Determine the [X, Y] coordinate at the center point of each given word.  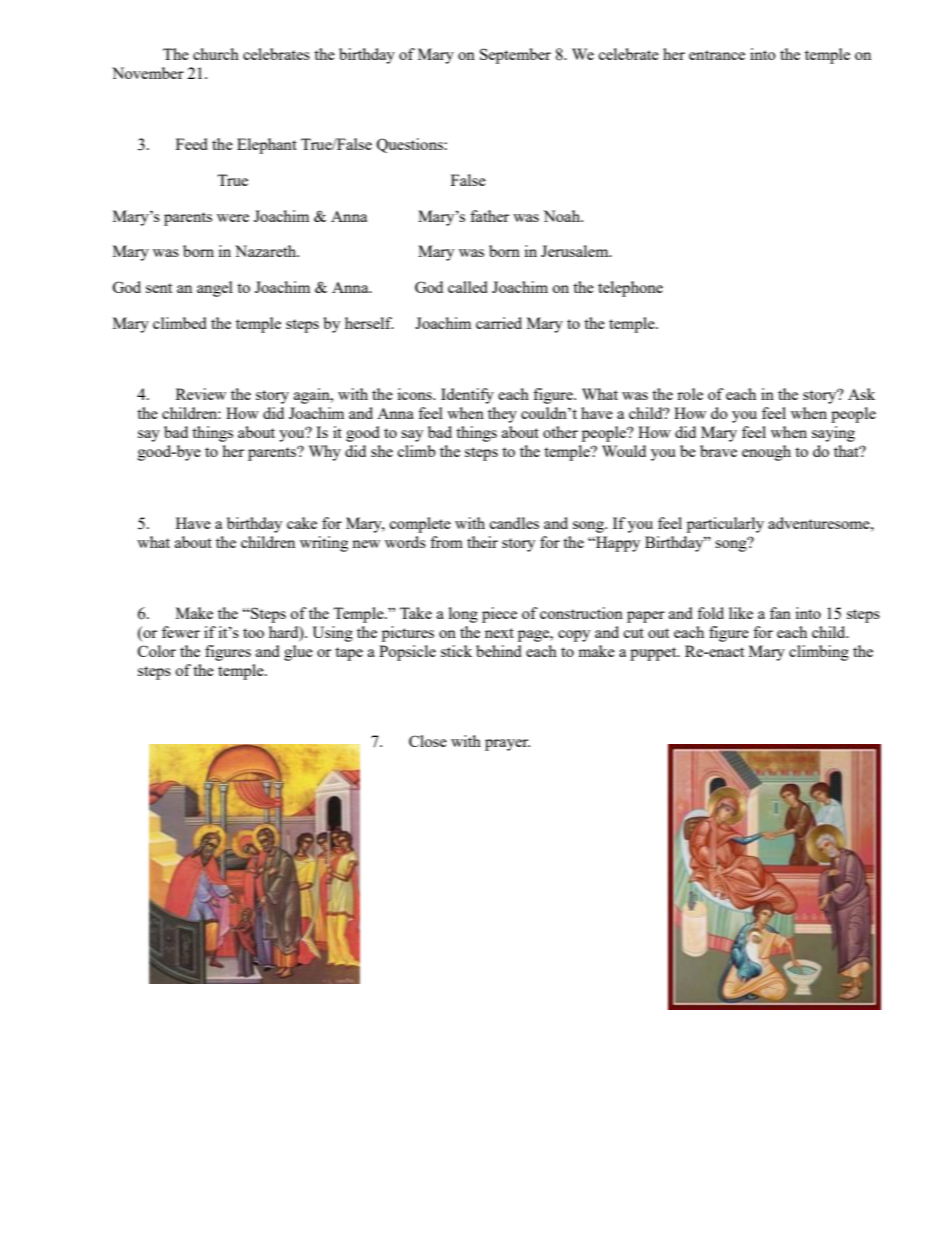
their [482, 542]
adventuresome [820, 523]
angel [215, 289]
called [468, 287]
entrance [717, 55]
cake [302, 523]
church [216, 54]
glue [298, 653]
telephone [630, 289]
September [515, 56]
